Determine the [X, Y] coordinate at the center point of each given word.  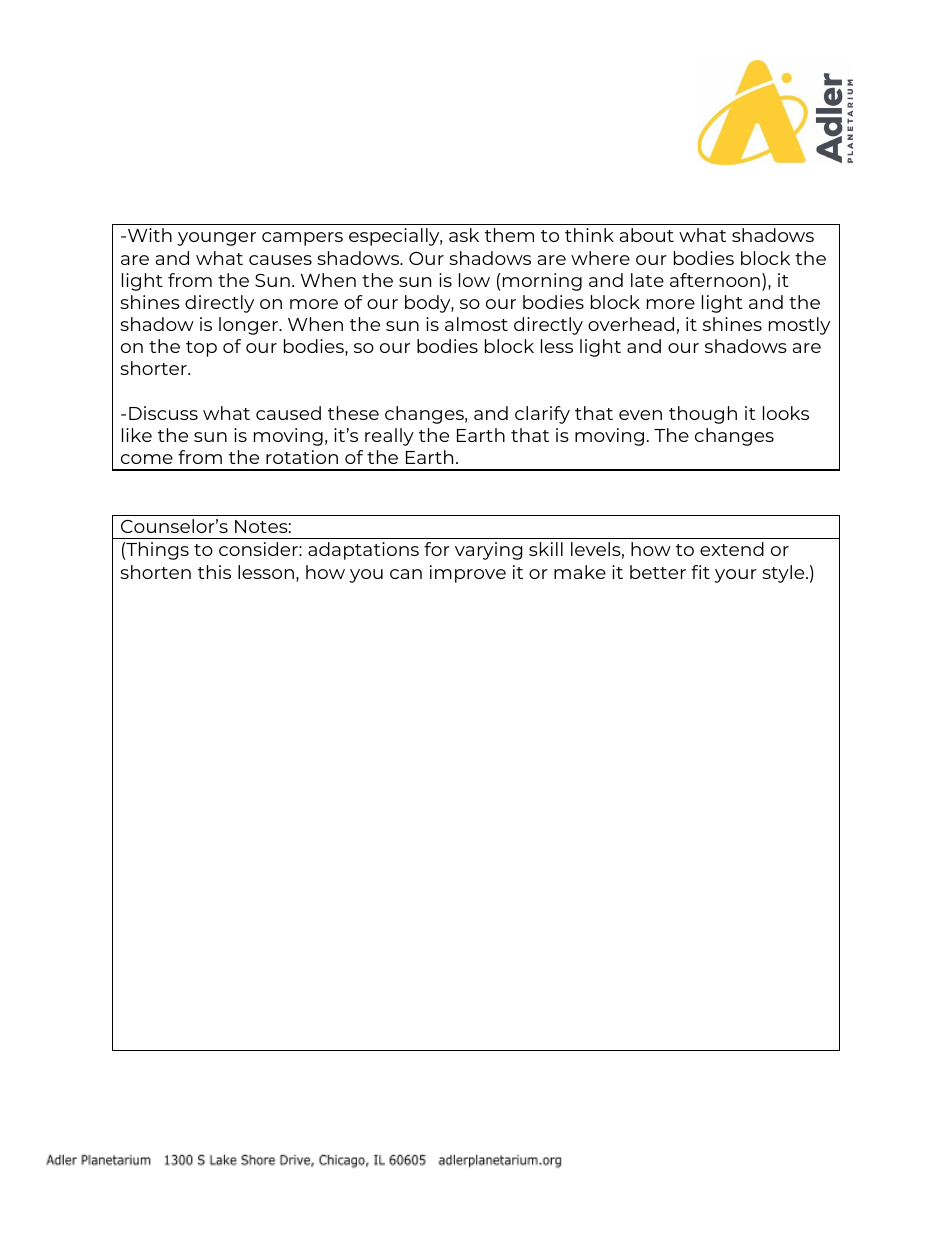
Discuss [163, 413]
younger [216, 239]
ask [464, 235]
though [703, 415]
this [214, 572]
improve [468, 574]
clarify [542, 415]
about [647, 235]
